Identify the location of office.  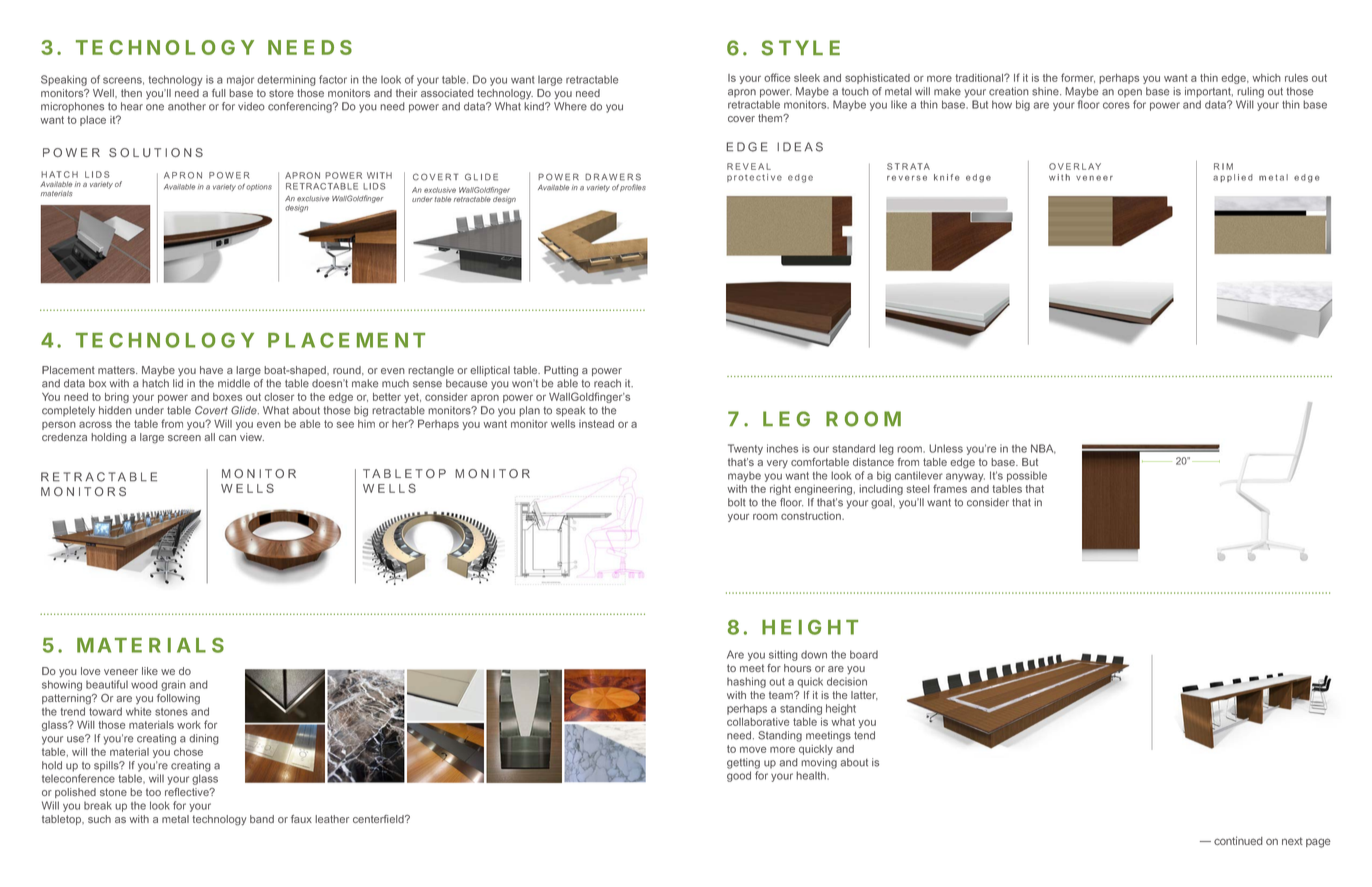
(777, 77).
